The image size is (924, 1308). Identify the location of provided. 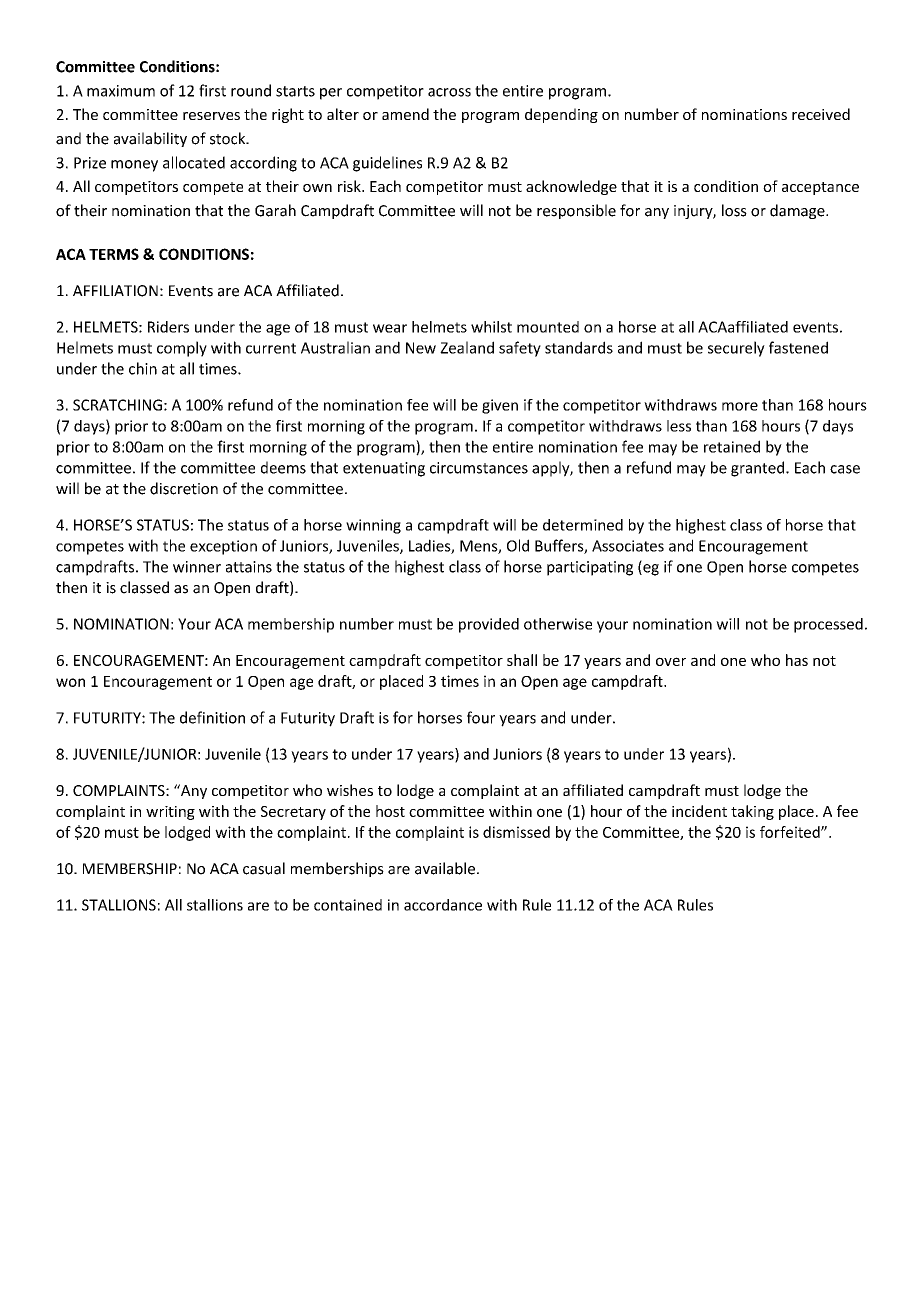
(489, 625).
